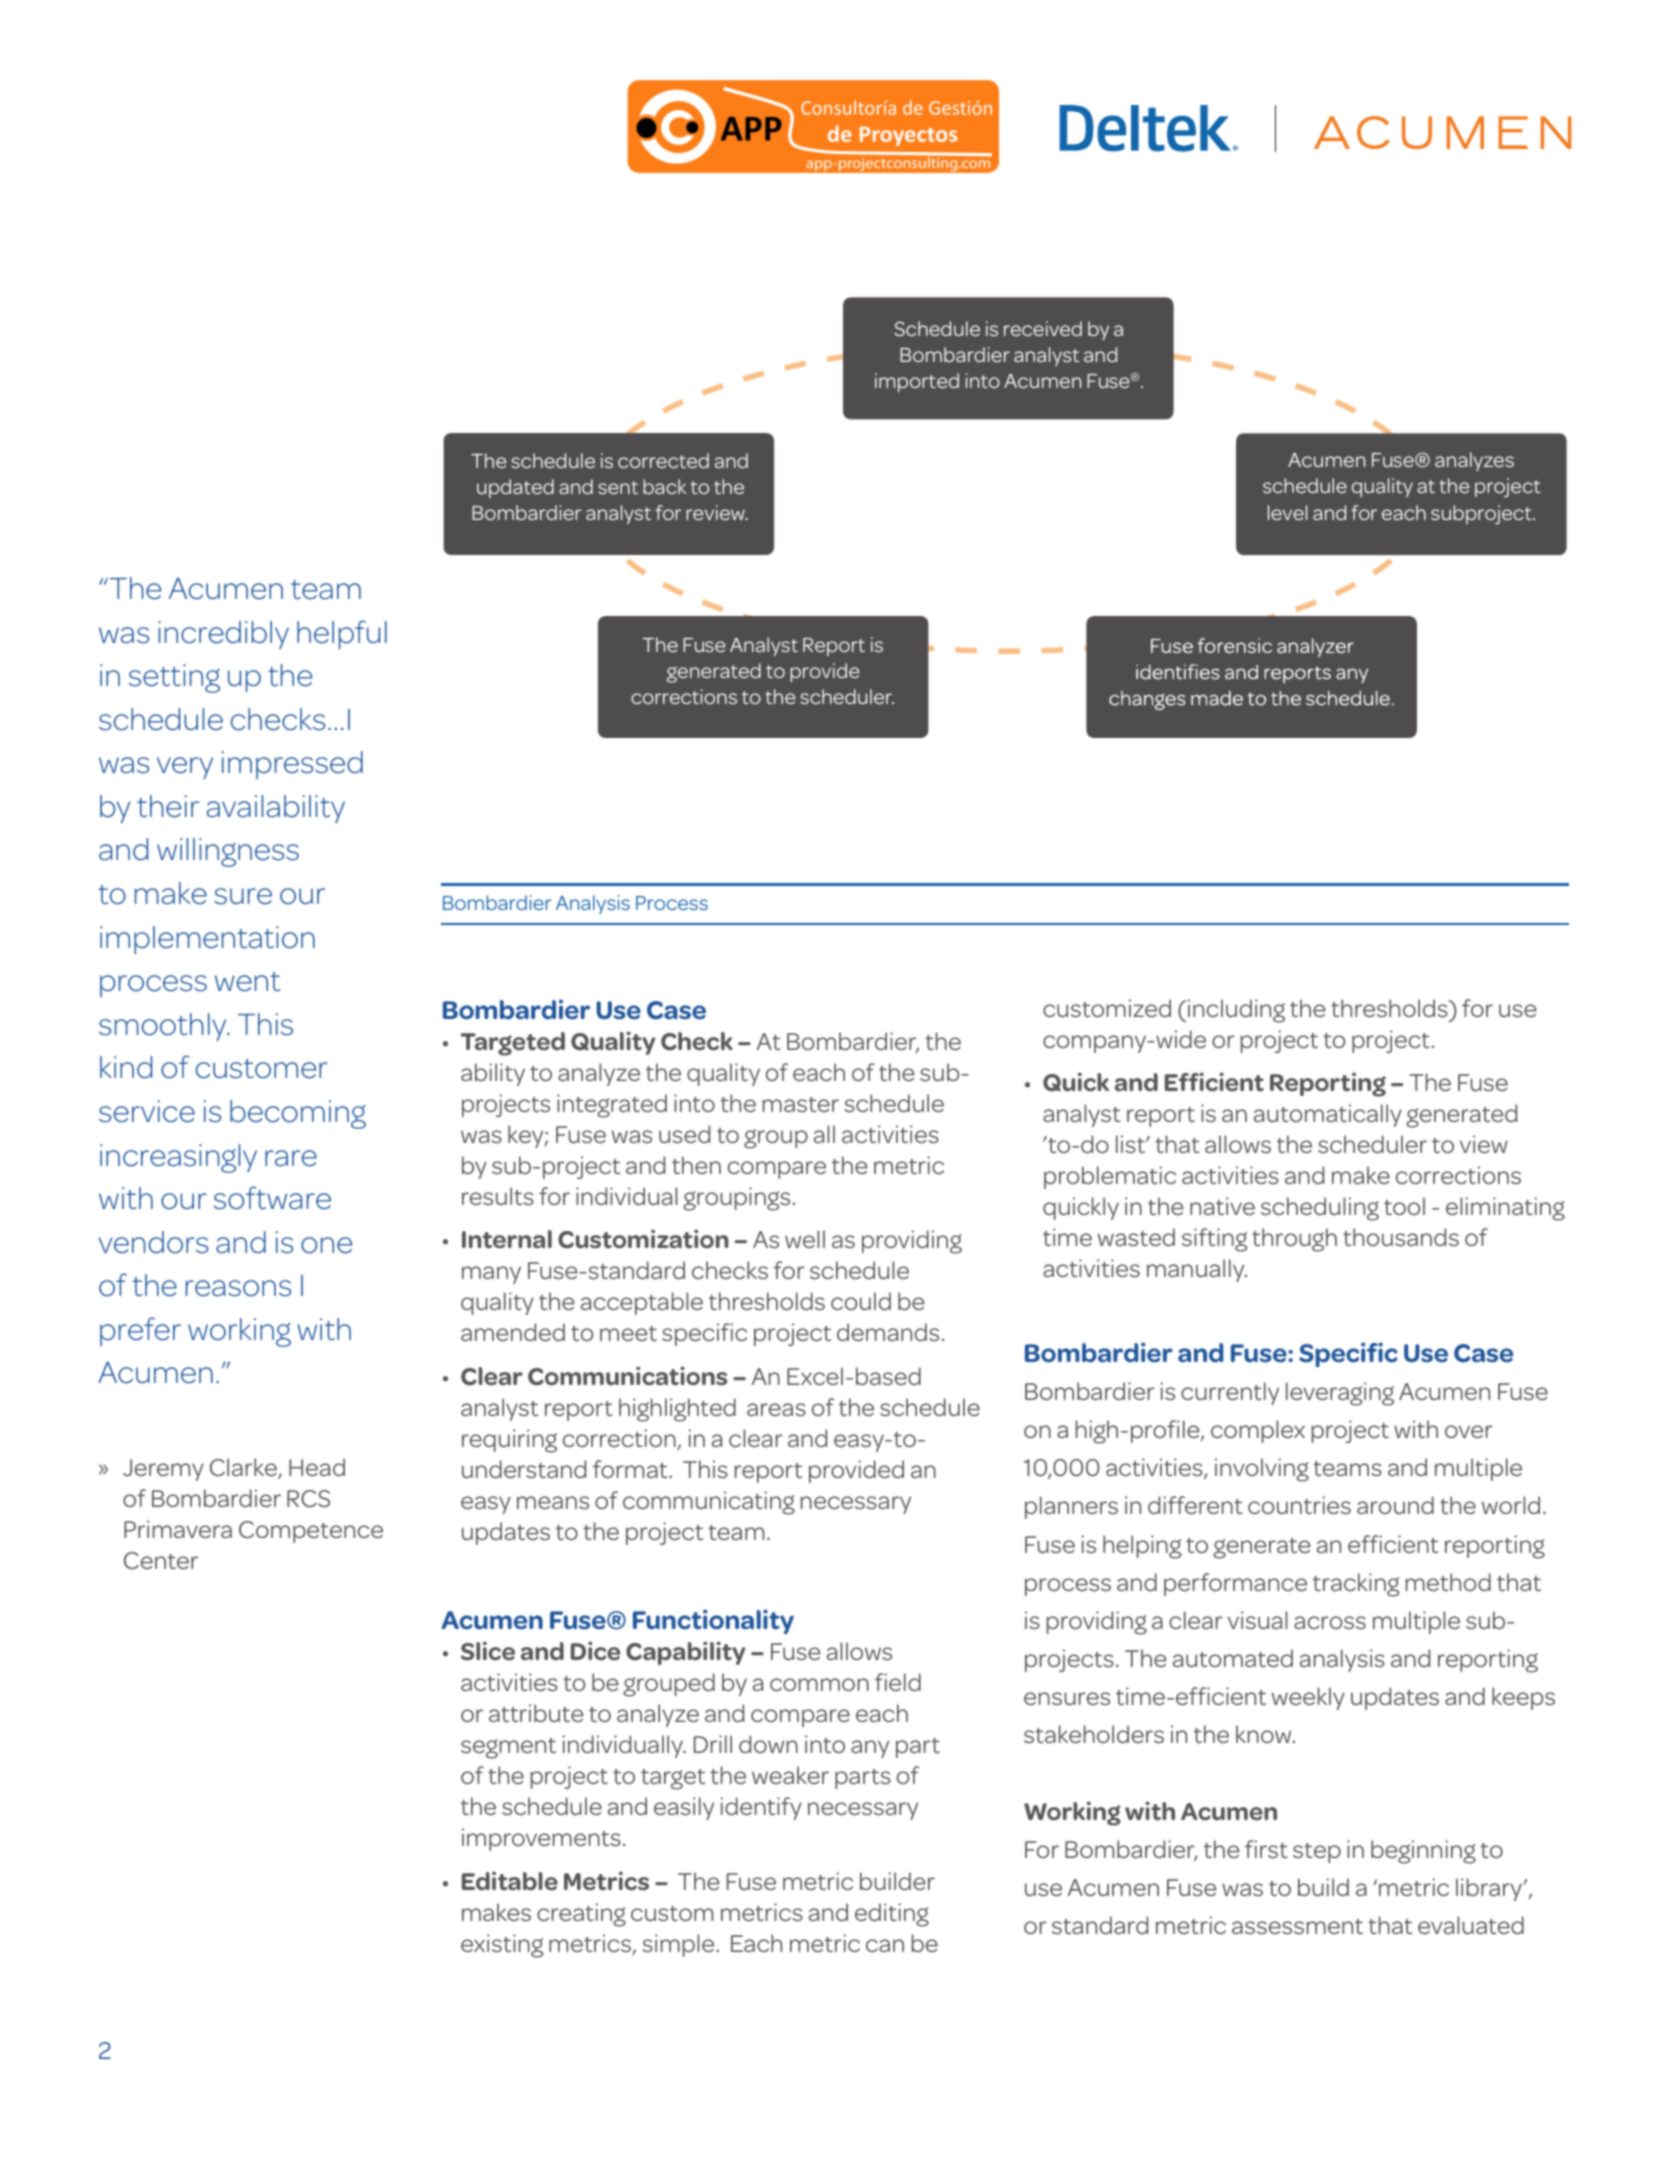 This screenshot has width=1667, height=2158. Describe the element at coordinates (801, 1104) in the screenshot. I see `master` at that location.
